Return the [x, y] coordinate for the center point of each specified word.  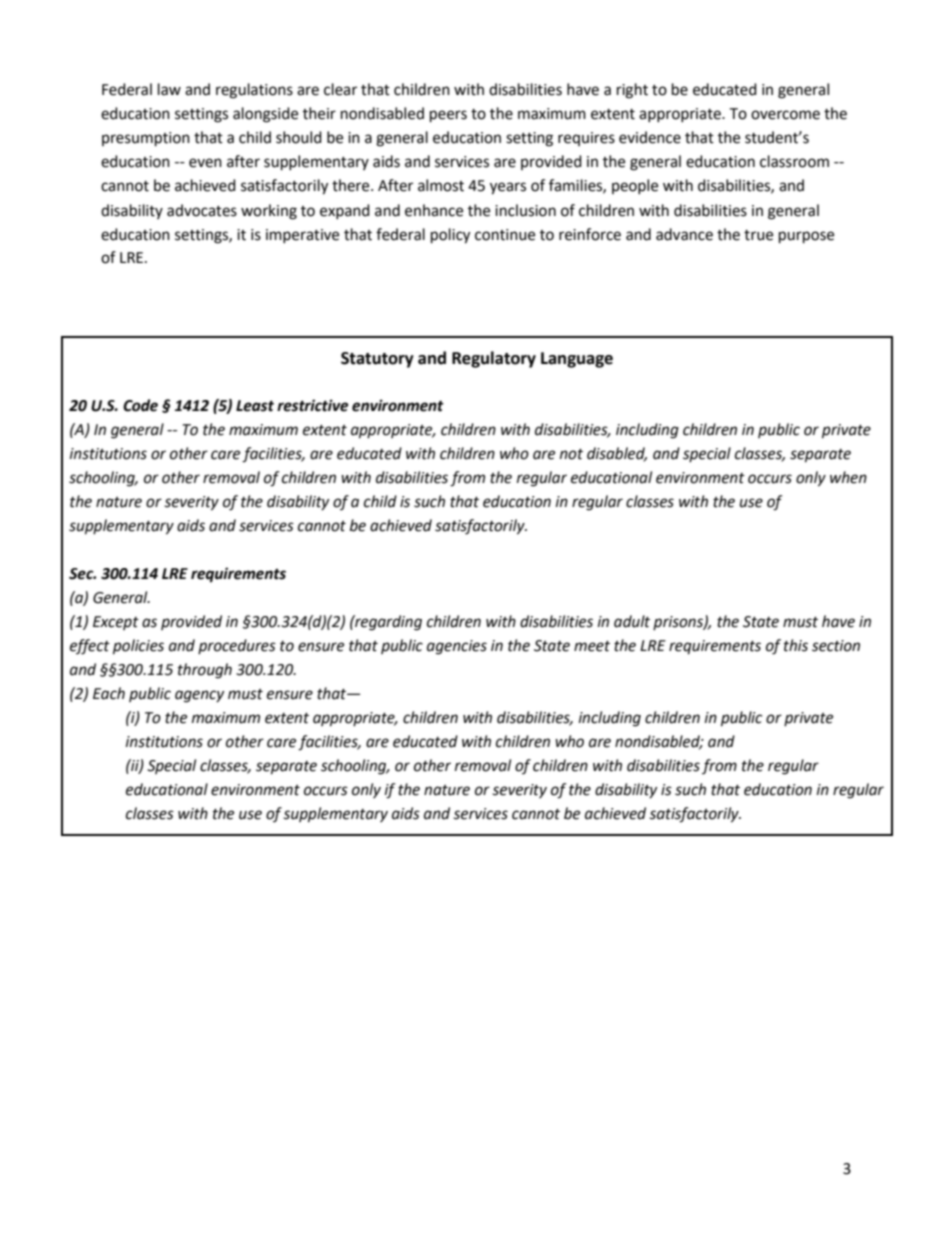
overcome [785, 115]
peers [448, 116]
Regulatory [494, 359]
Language [577, 360]
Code [140, 405]
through [205, 671]
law [169, 89]
